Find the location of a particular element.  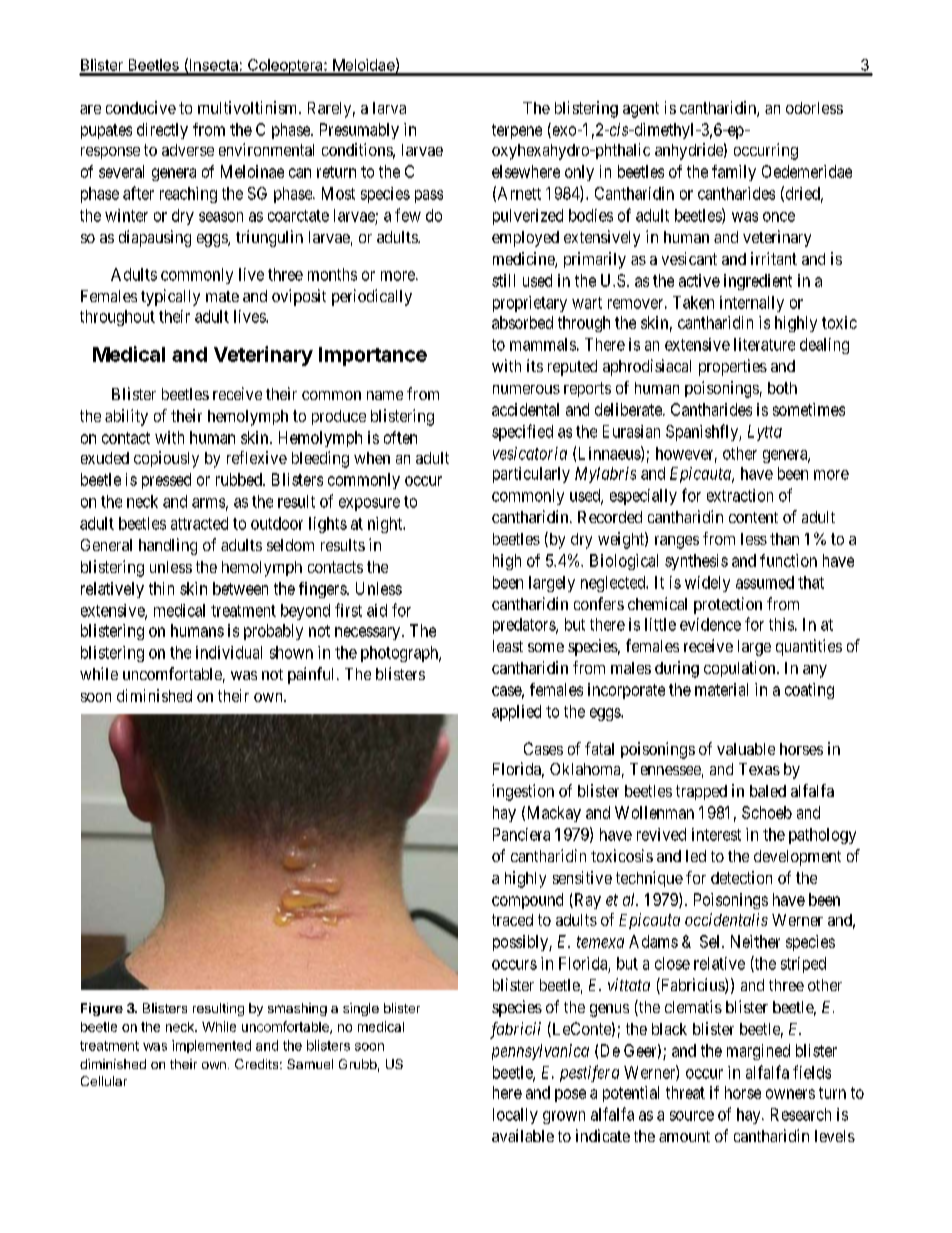

terpene is located at coordinates (517, 131).
